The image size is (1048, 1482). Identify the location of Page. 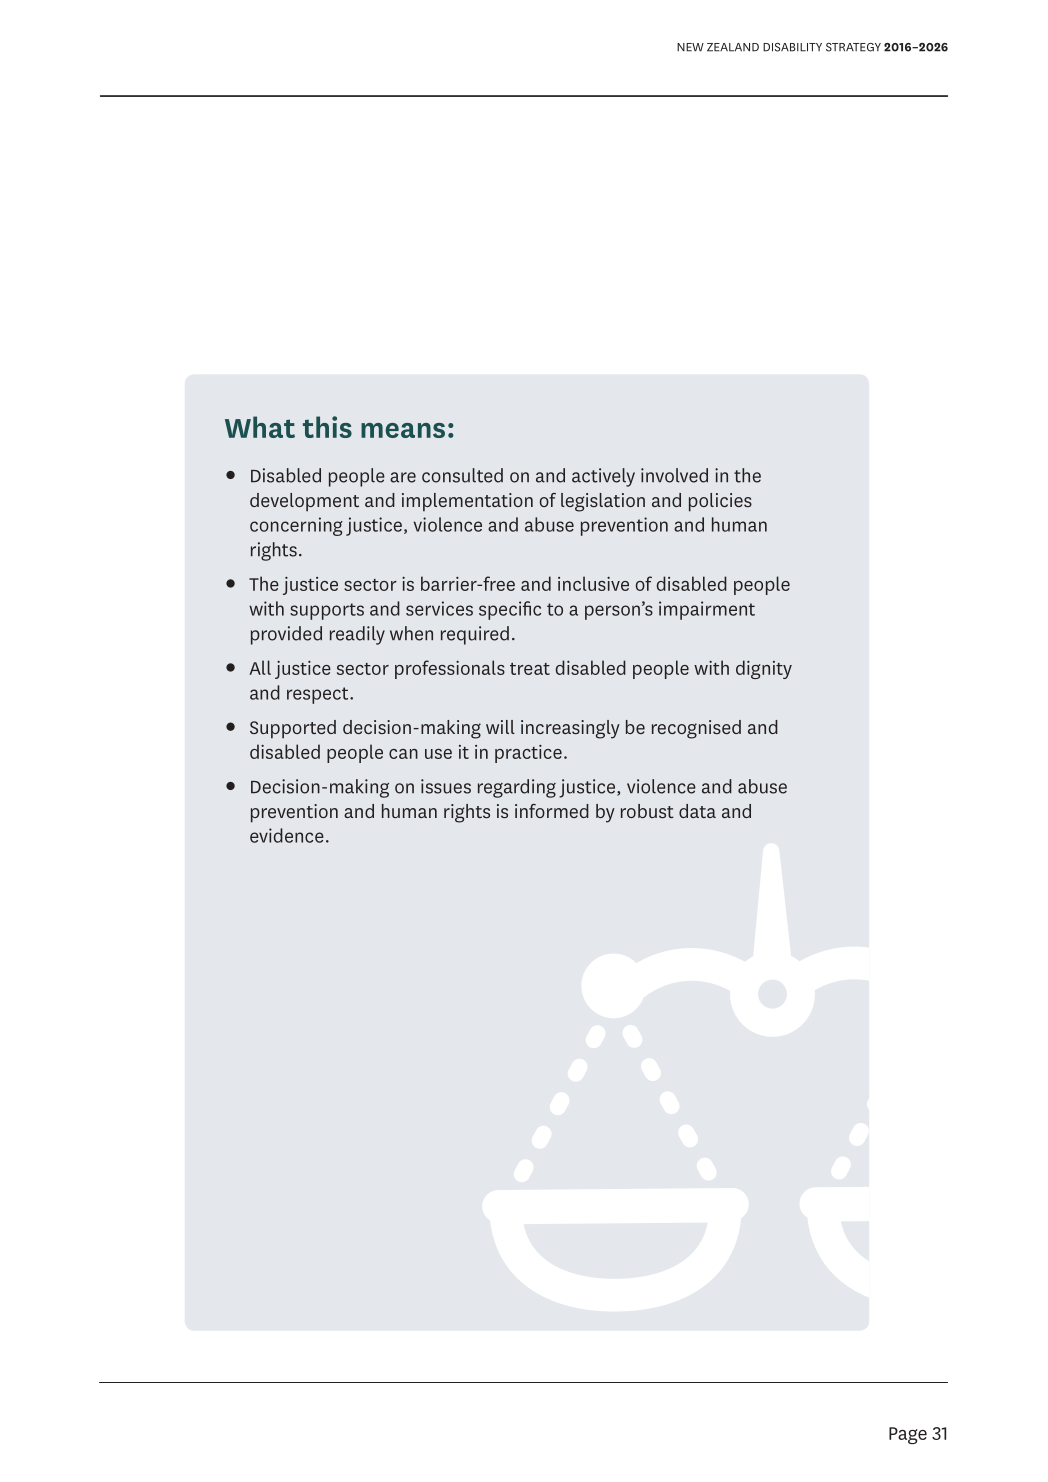
(908, 1435).
